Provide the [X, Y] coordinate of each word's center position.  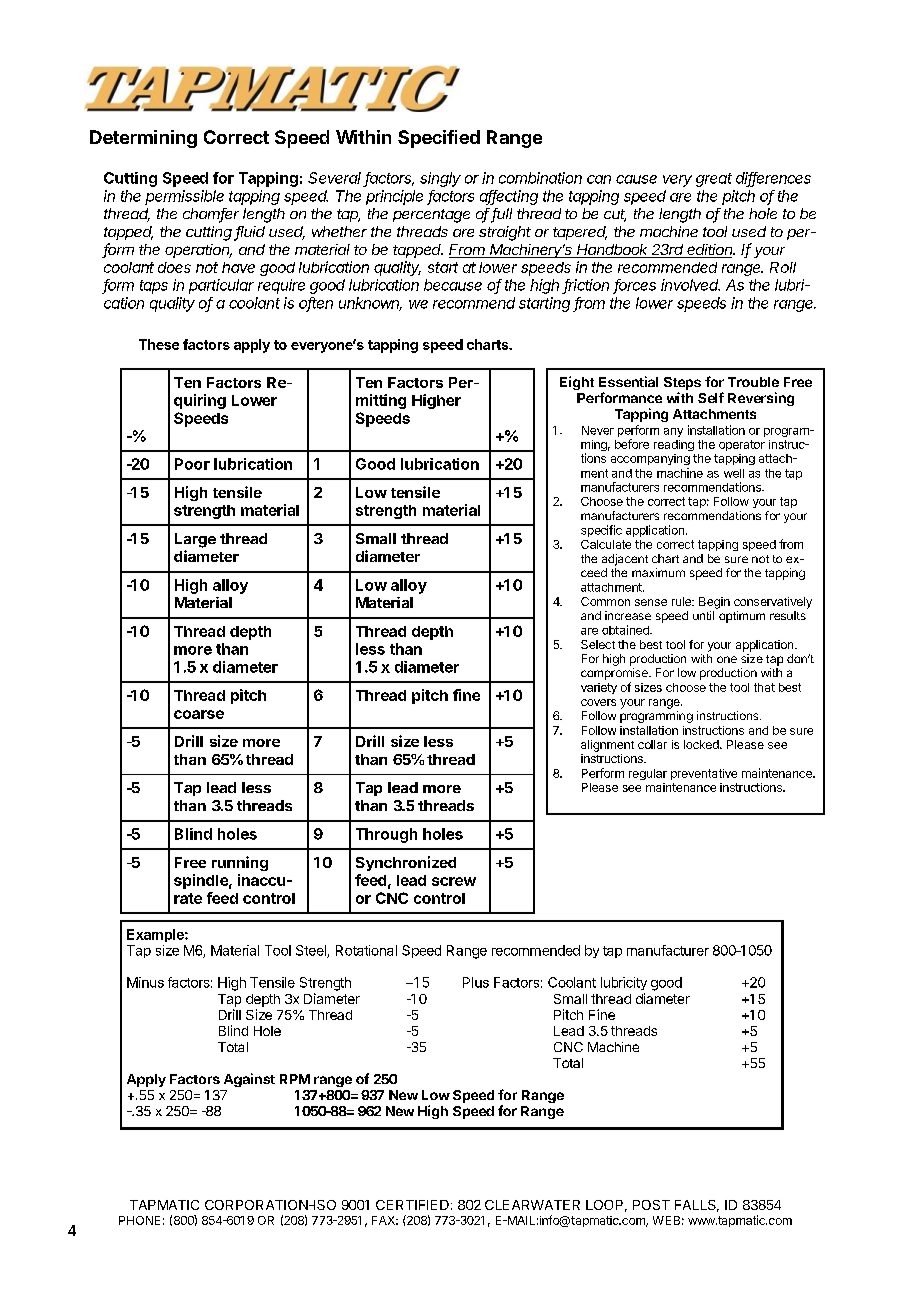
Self [711, 397]
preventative [704, 774]
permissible [184, 197]
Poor [192, 464]
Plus [476, 982]
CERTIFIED [412, 1205]
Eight [577, 383]
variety [599, 688]
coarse [199, 714]
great [714, 180]
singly [440, 179]
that [764, 687]
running [240, 863]
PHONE [139, 1220]
